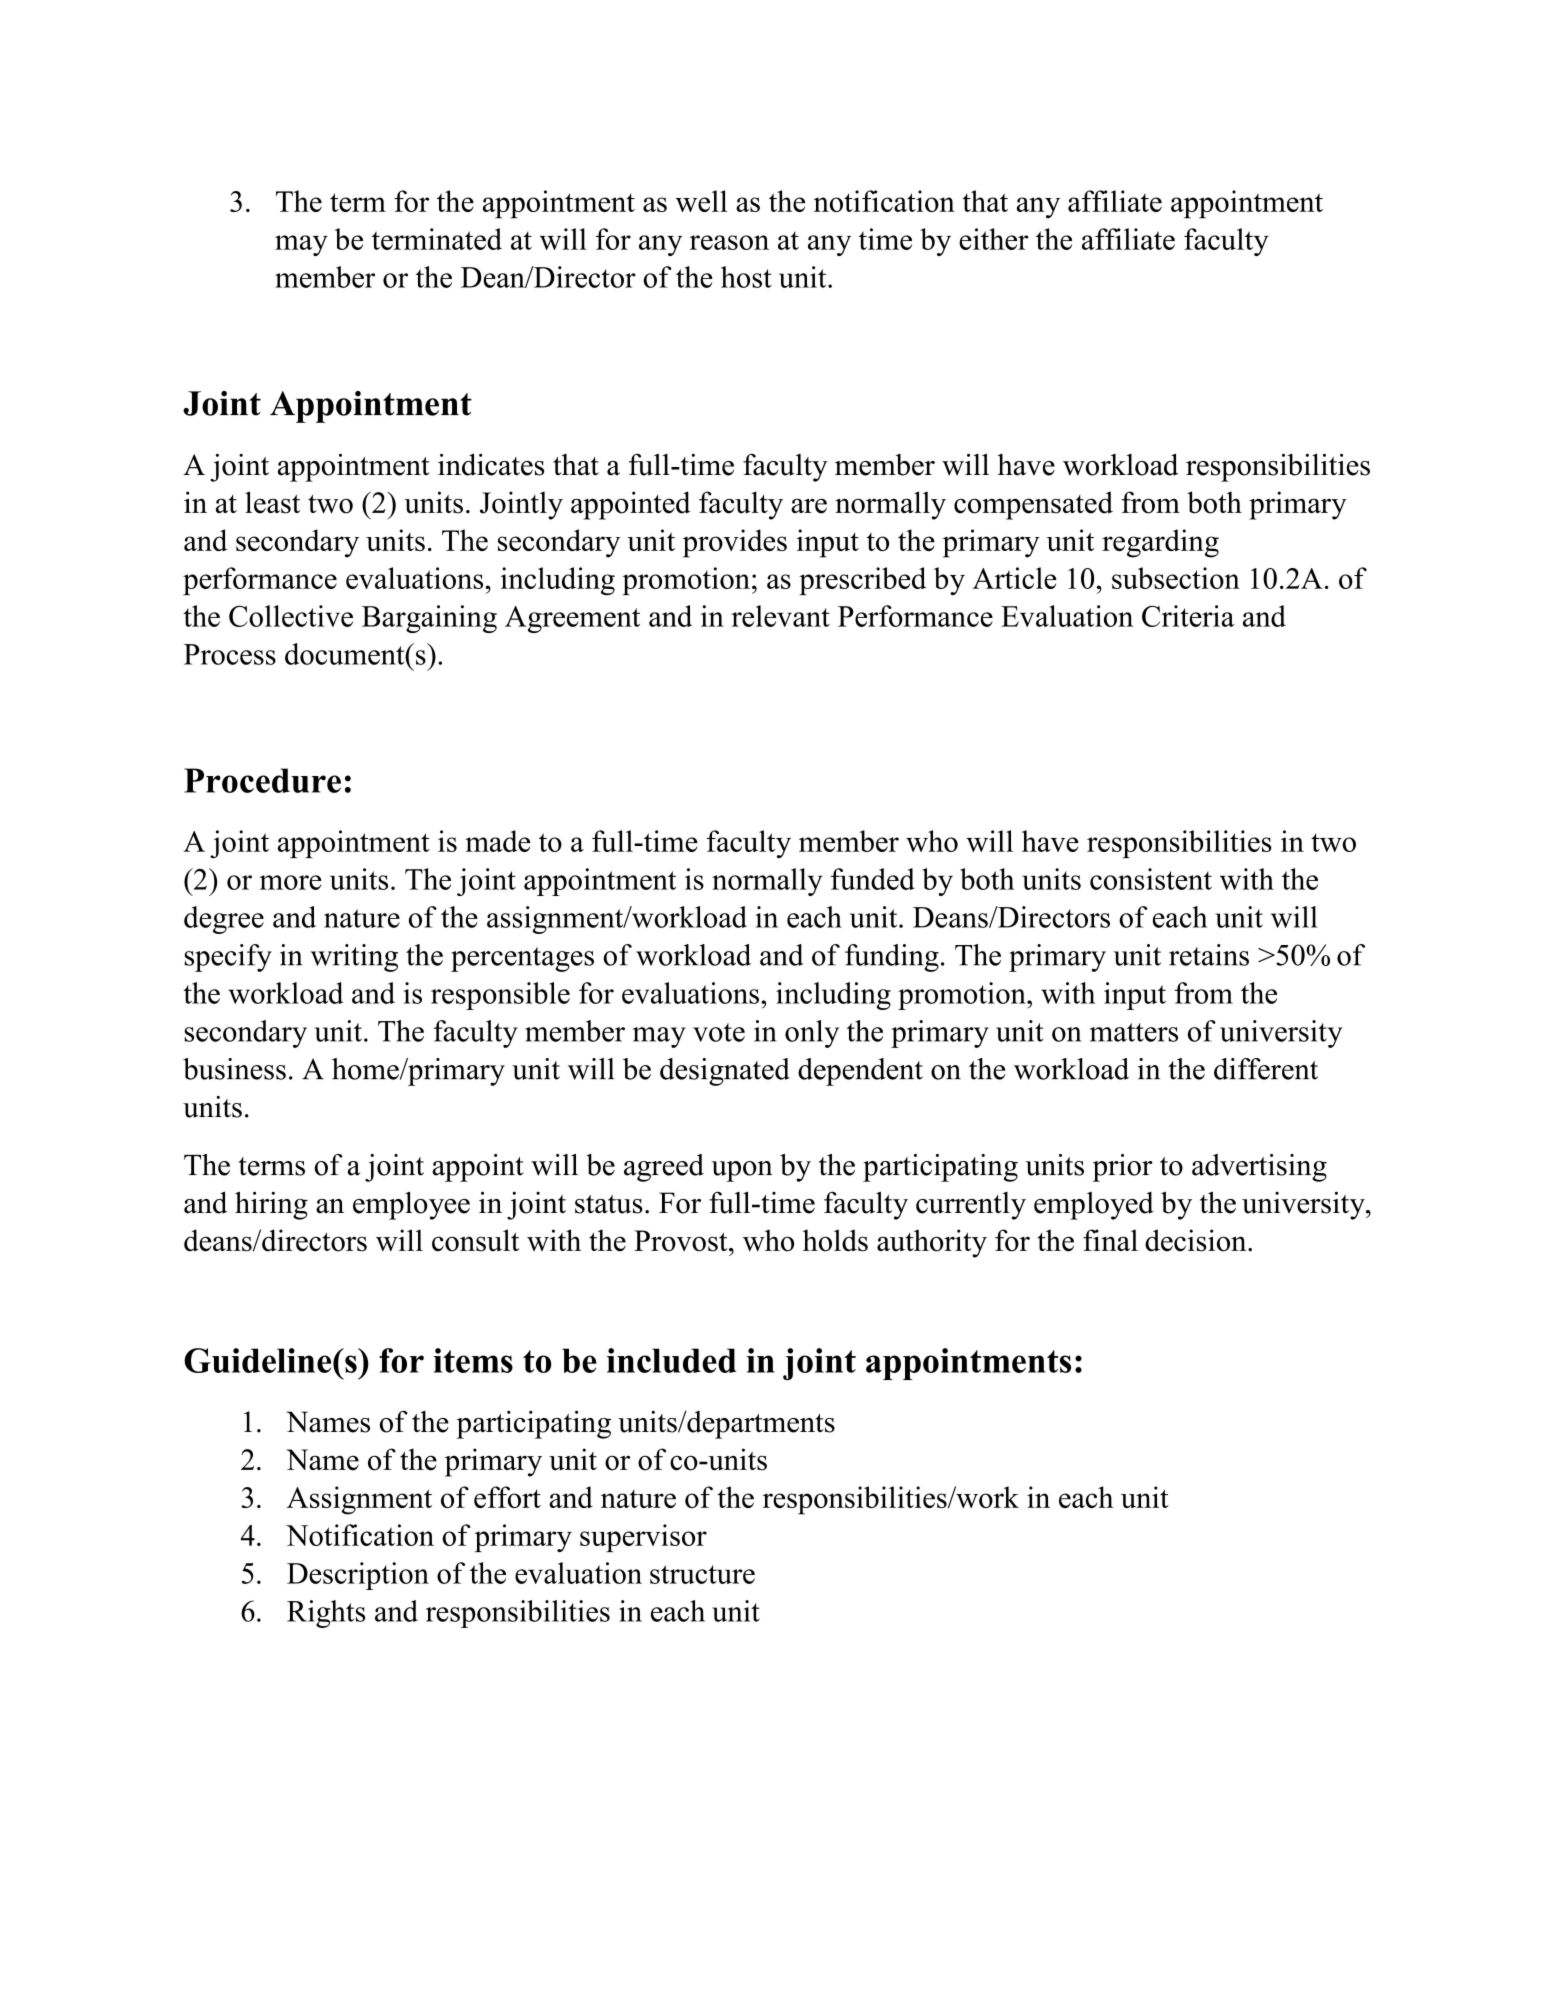  Describe the element at coordinates (702, 1574) in the screenshot. I see `structure` at that location.
